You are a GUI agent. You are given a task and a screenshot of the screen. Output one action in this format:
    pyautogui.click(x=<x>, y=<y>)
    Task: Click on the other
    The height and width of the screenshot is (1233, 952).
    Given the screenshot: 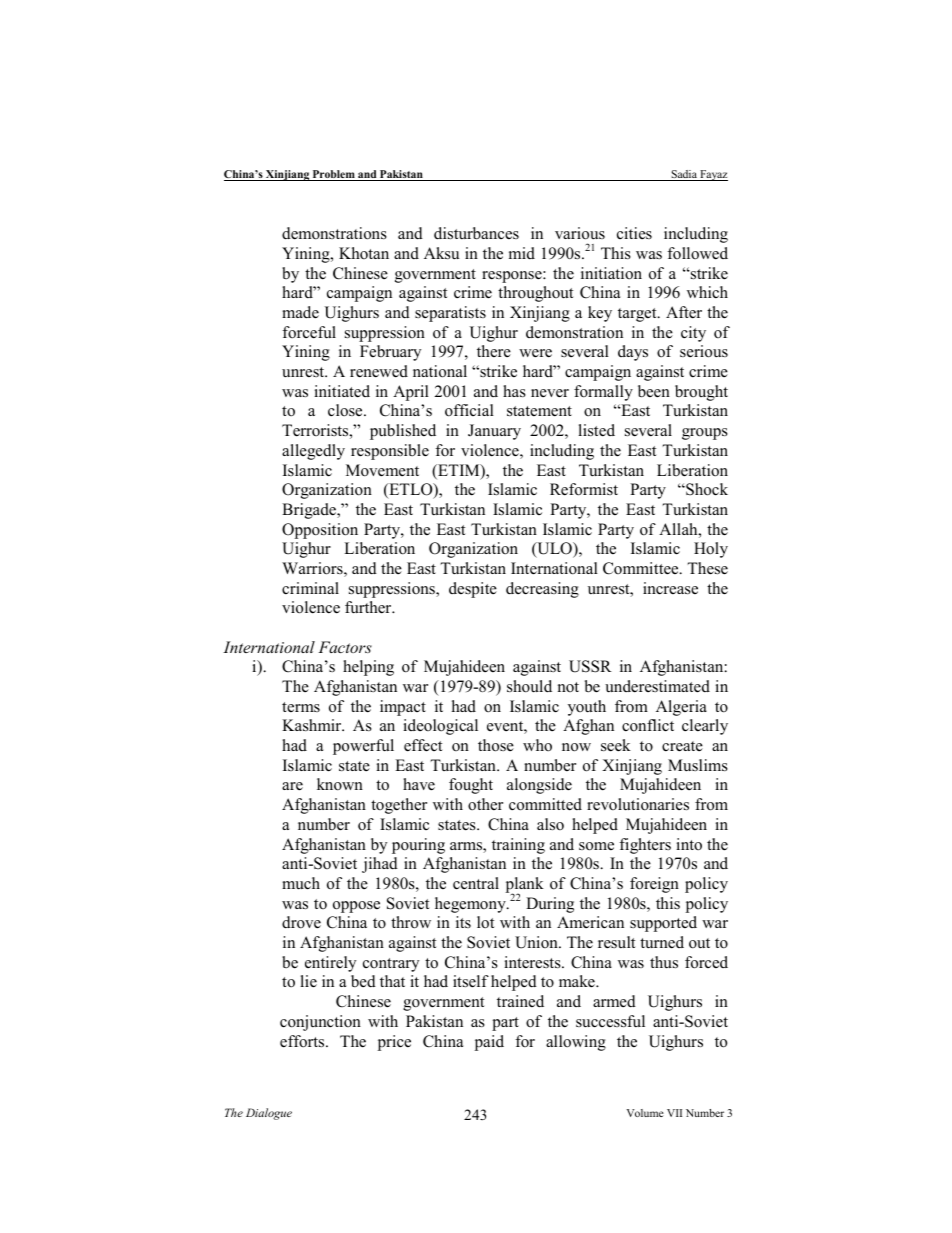 What is the action you would take?
    pyautogui.click(x=485, y=804)
